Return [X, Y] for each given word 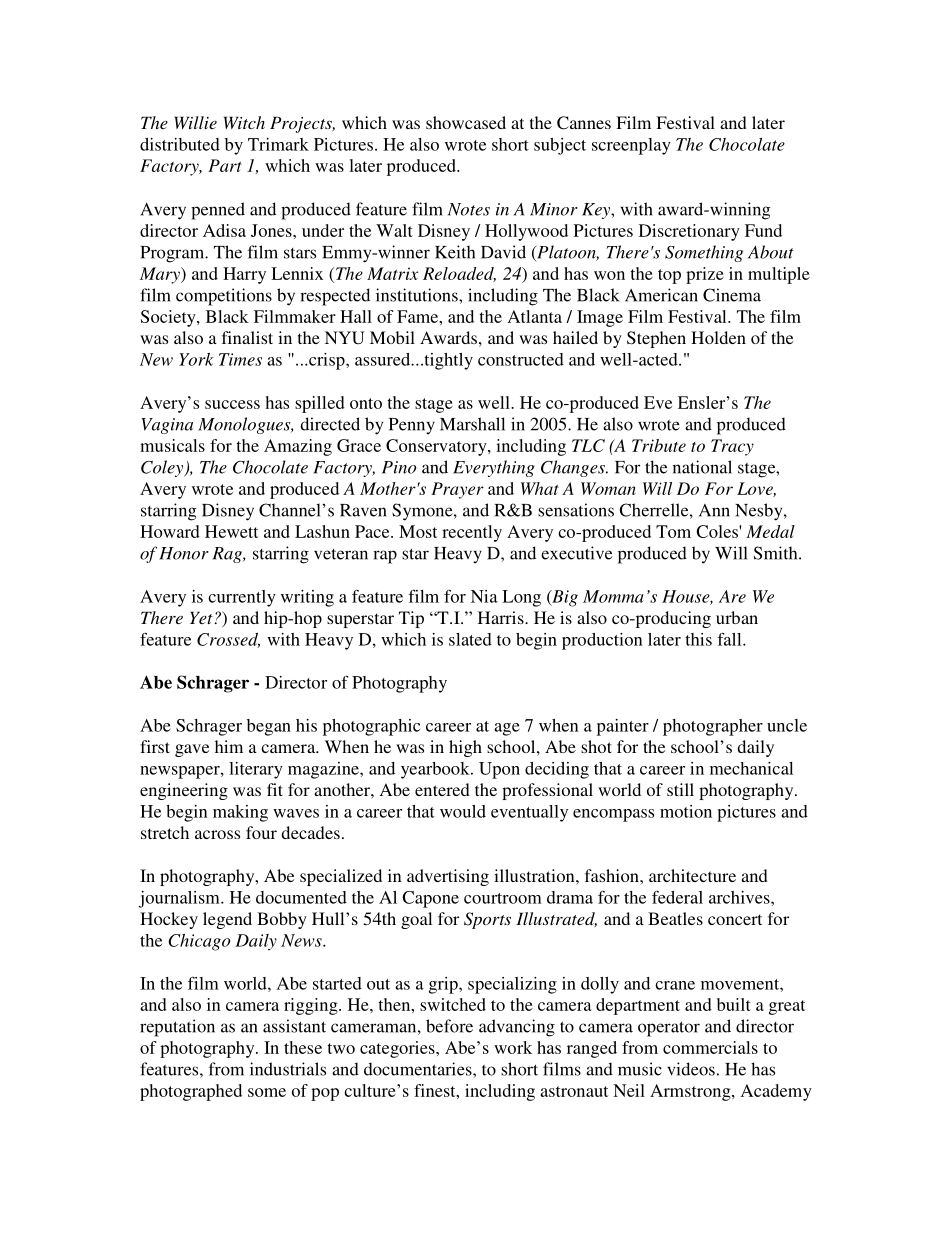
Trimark [278, 144]
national [702, 467]
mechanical [751, 768]
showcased [466, 122]
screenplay [631, 146]
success [232, 404]
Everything [494, 468]
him [229, 746]
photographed [191, 1092]
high [465, 748]
